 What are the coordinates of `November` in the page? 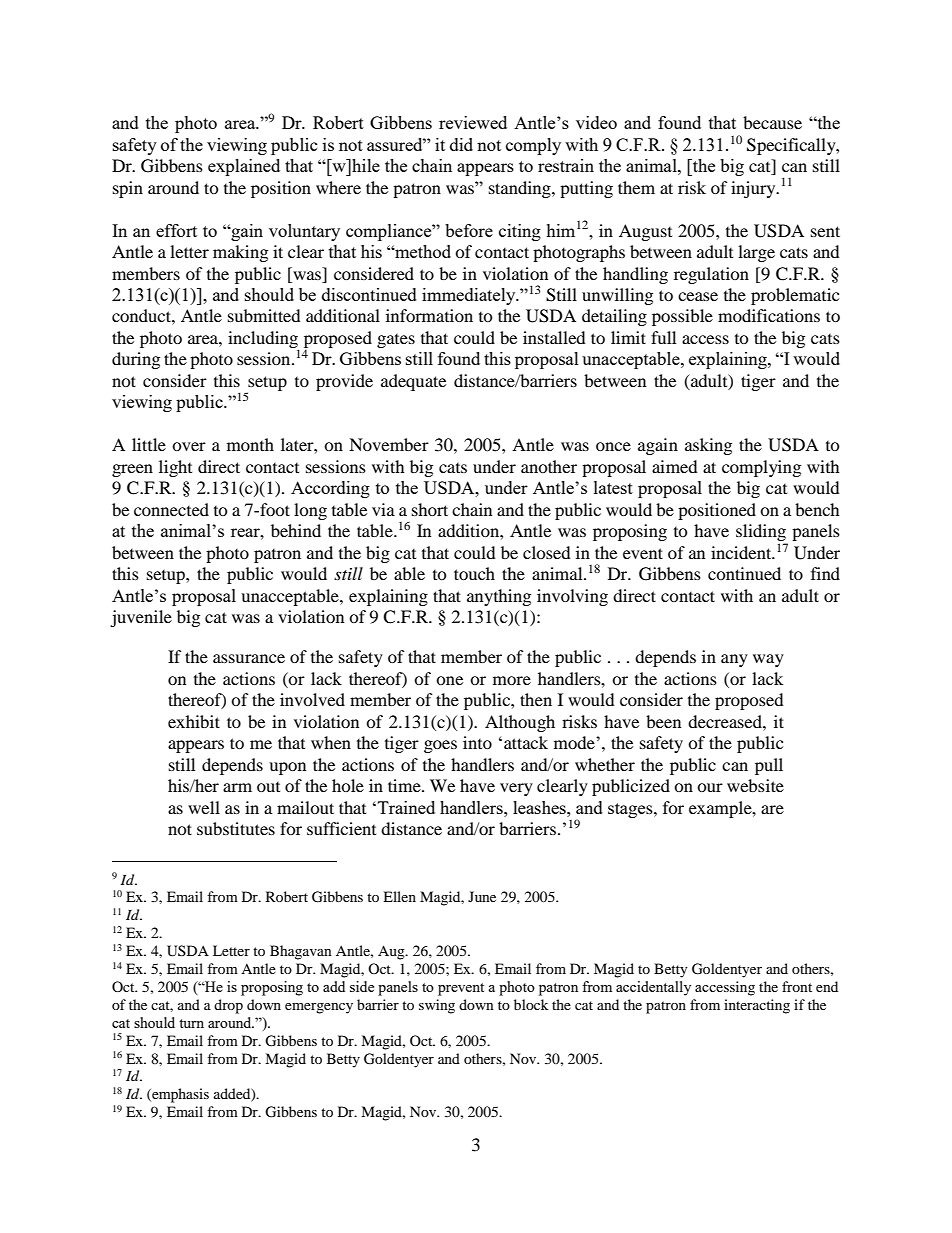 It's located at (389, 444).
